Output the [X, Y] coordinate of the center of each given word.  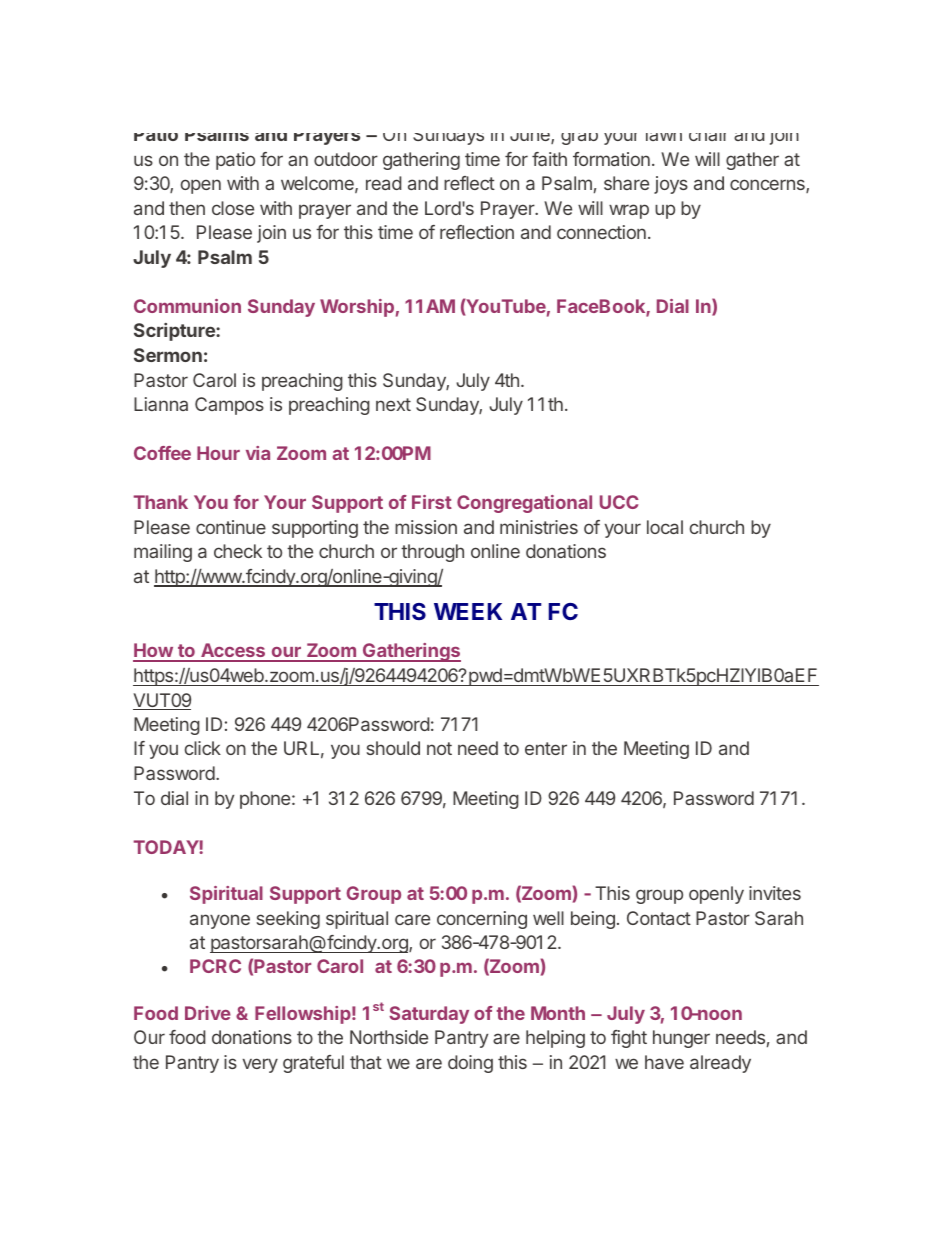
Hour [218, 453]
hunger [681, 1039]
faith [549, 159]
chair [707, 137]
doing [470, 1064]
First [432, 502]
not [439, 748]
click [203, 748]
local [665, 527]
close [233, 208]
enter [546, 748]
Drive [208, 1013]
